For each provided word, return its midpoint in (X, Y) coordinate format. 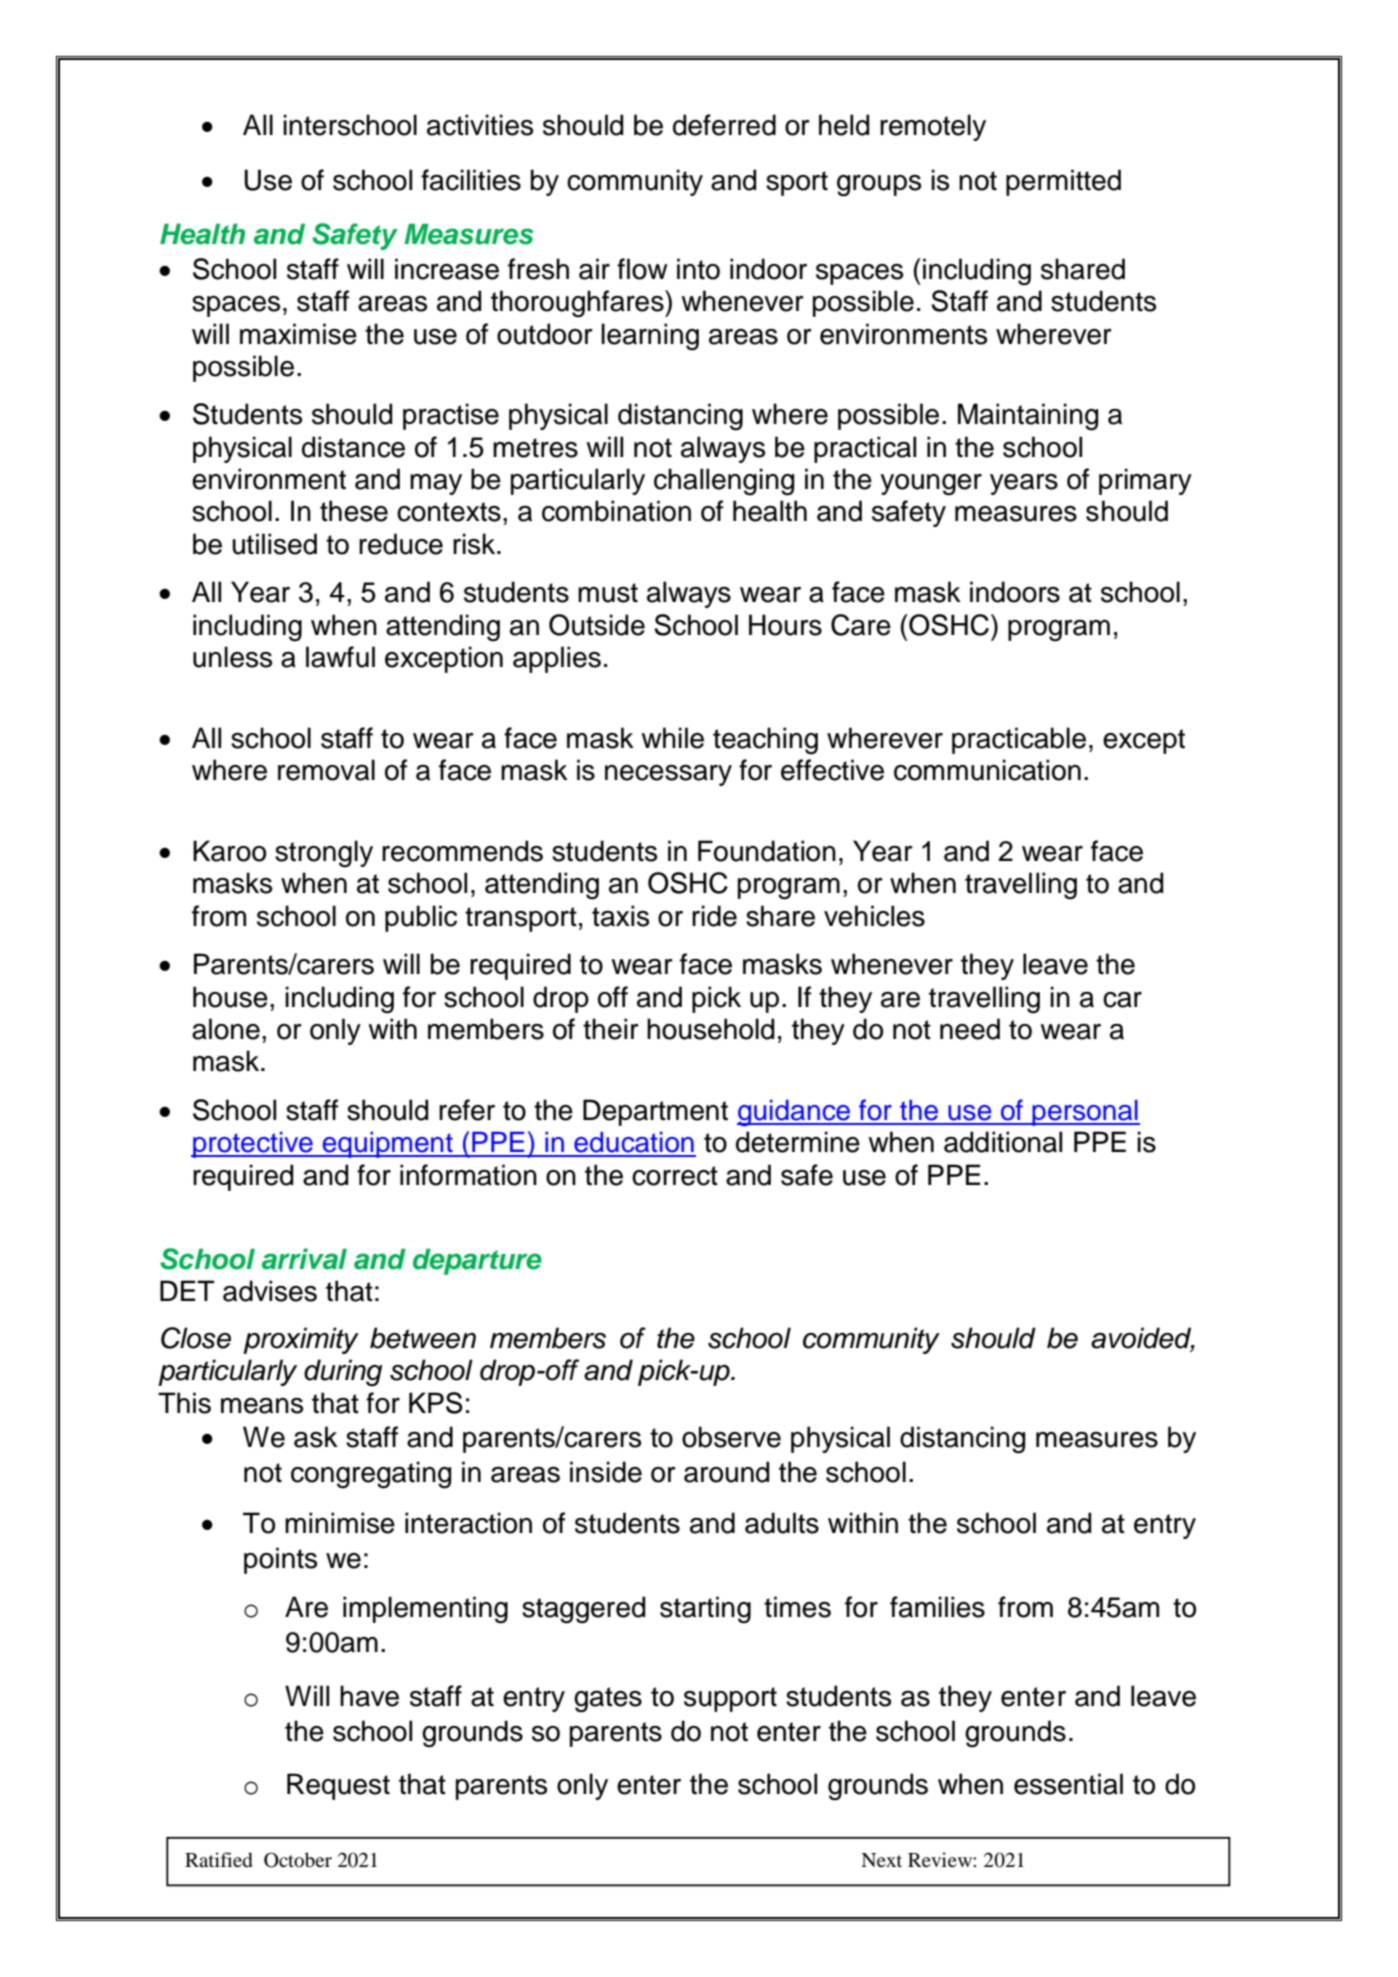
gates (608, 1700)
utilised (274, 544)
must (608, 593)
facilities (471, 180)
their (611, 1029)
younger (931, 485)
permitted (1063, 182)
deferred (724, 125)
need (970, 1029)
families (937, 1607)
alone (226, 1029)
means (262, 1406)
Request (338, 1786)
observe (731, 1437)
